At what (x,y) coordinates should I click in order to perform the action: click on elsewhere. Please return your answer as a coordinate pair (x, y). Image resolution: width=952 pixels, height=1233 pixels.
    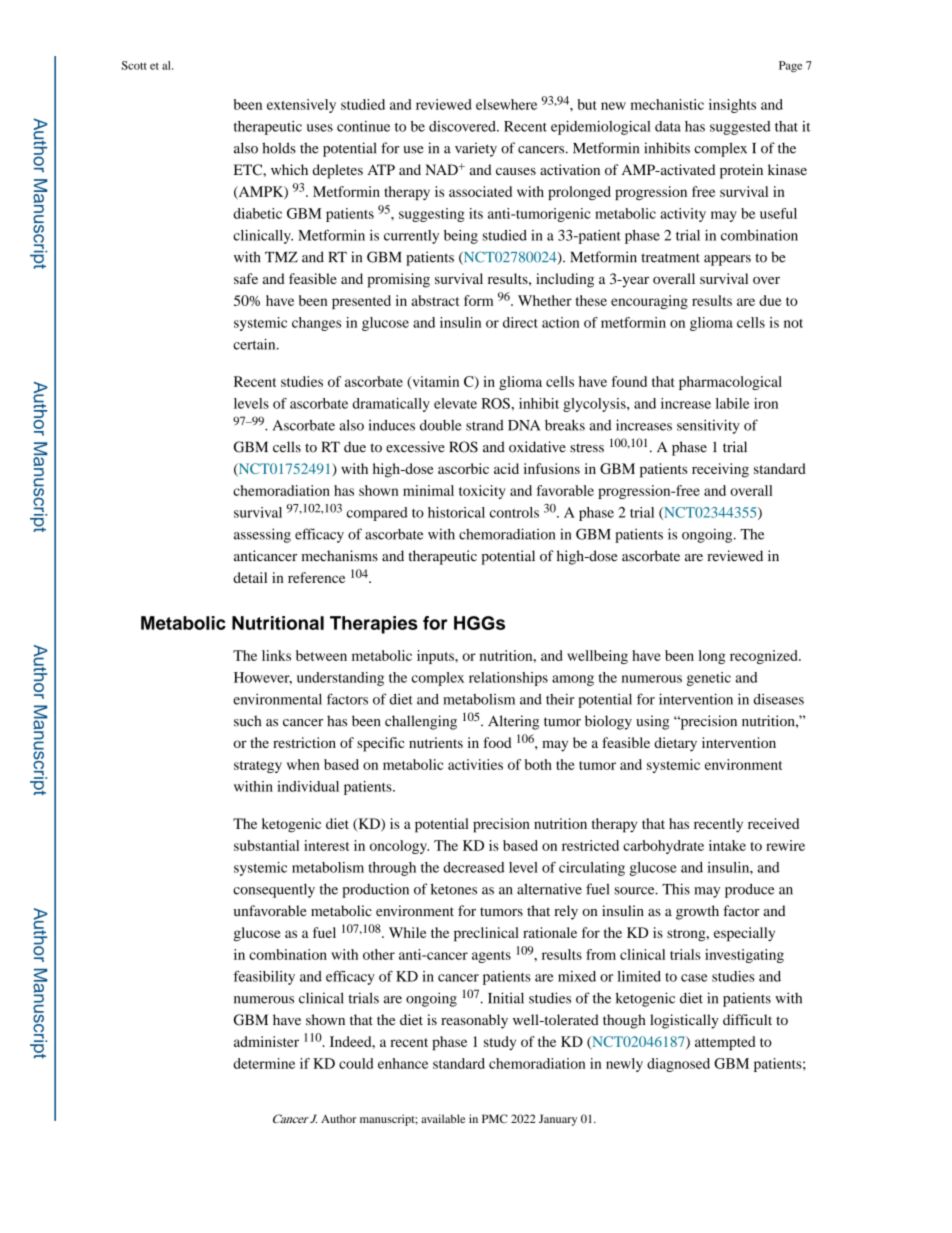
    Looking at the image, I should click on (506, 104).
